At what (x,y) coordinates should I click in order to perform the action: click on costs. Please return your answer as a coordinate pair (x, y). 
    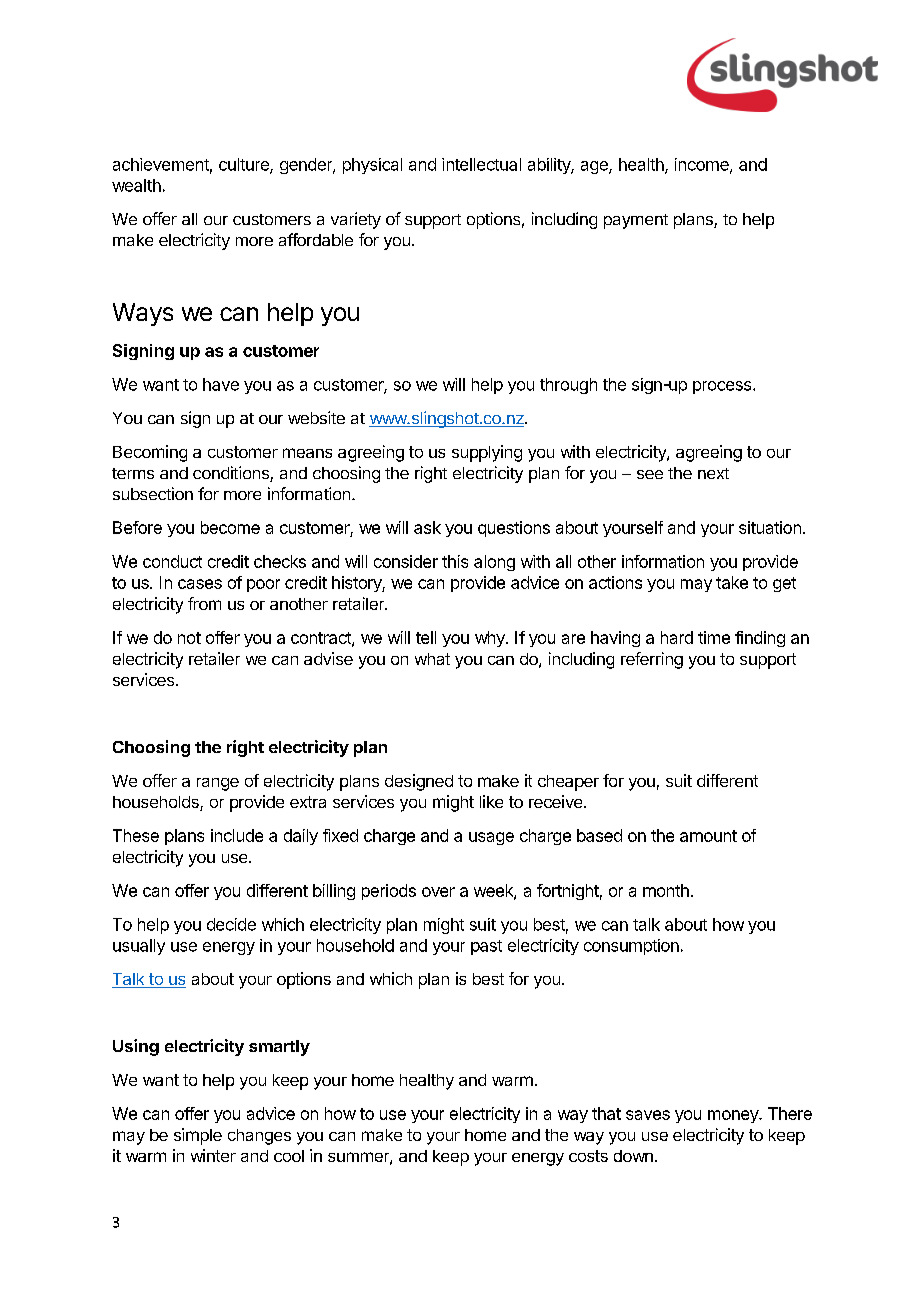
    Looking at the image, I should click on (588, 1156).
